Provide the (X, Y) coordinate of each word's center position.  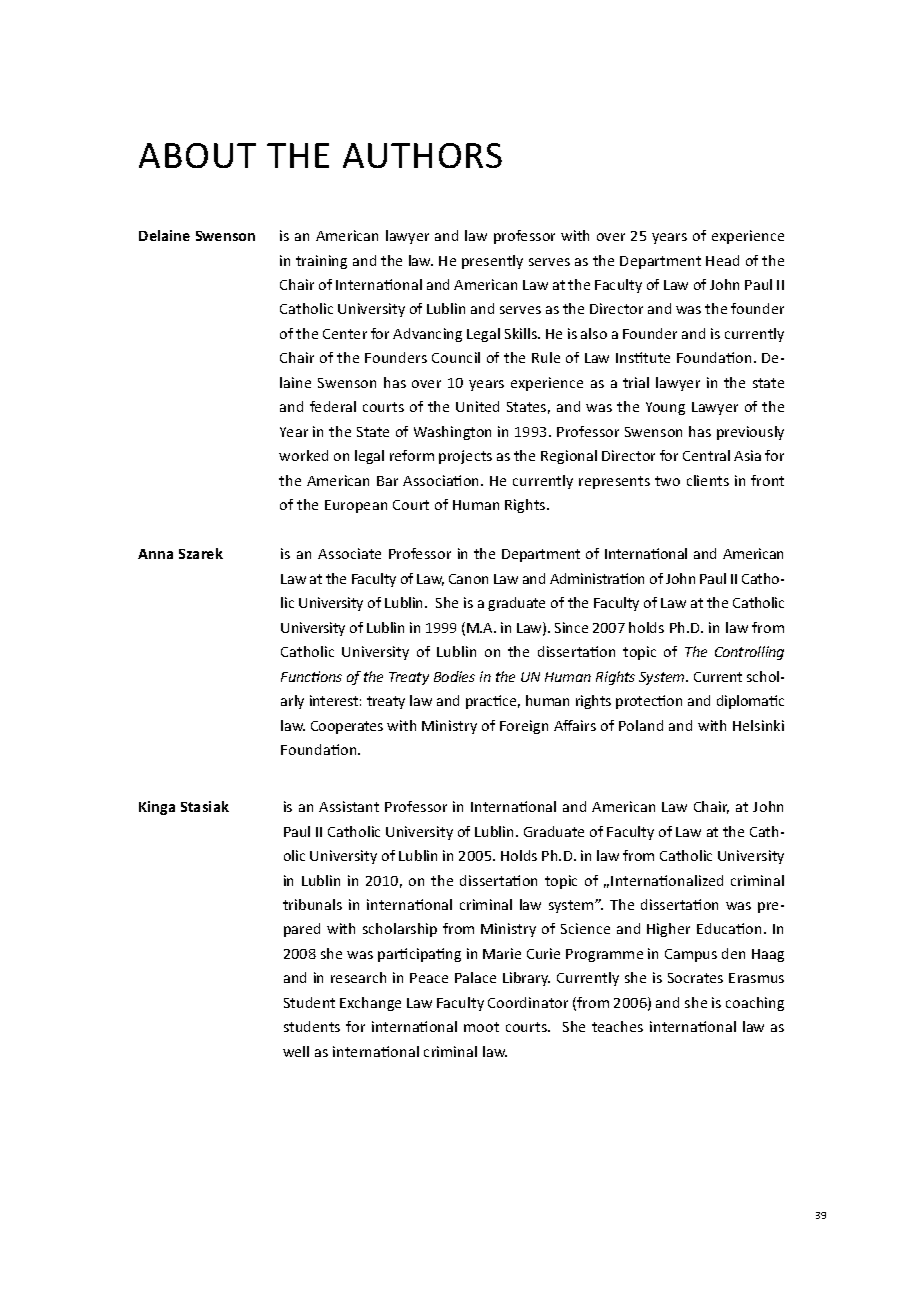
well (296, 1051)
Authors (422, 155)
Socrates (695, 978)
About (197, 155)
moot (481, 1027)
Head (722, 260)
